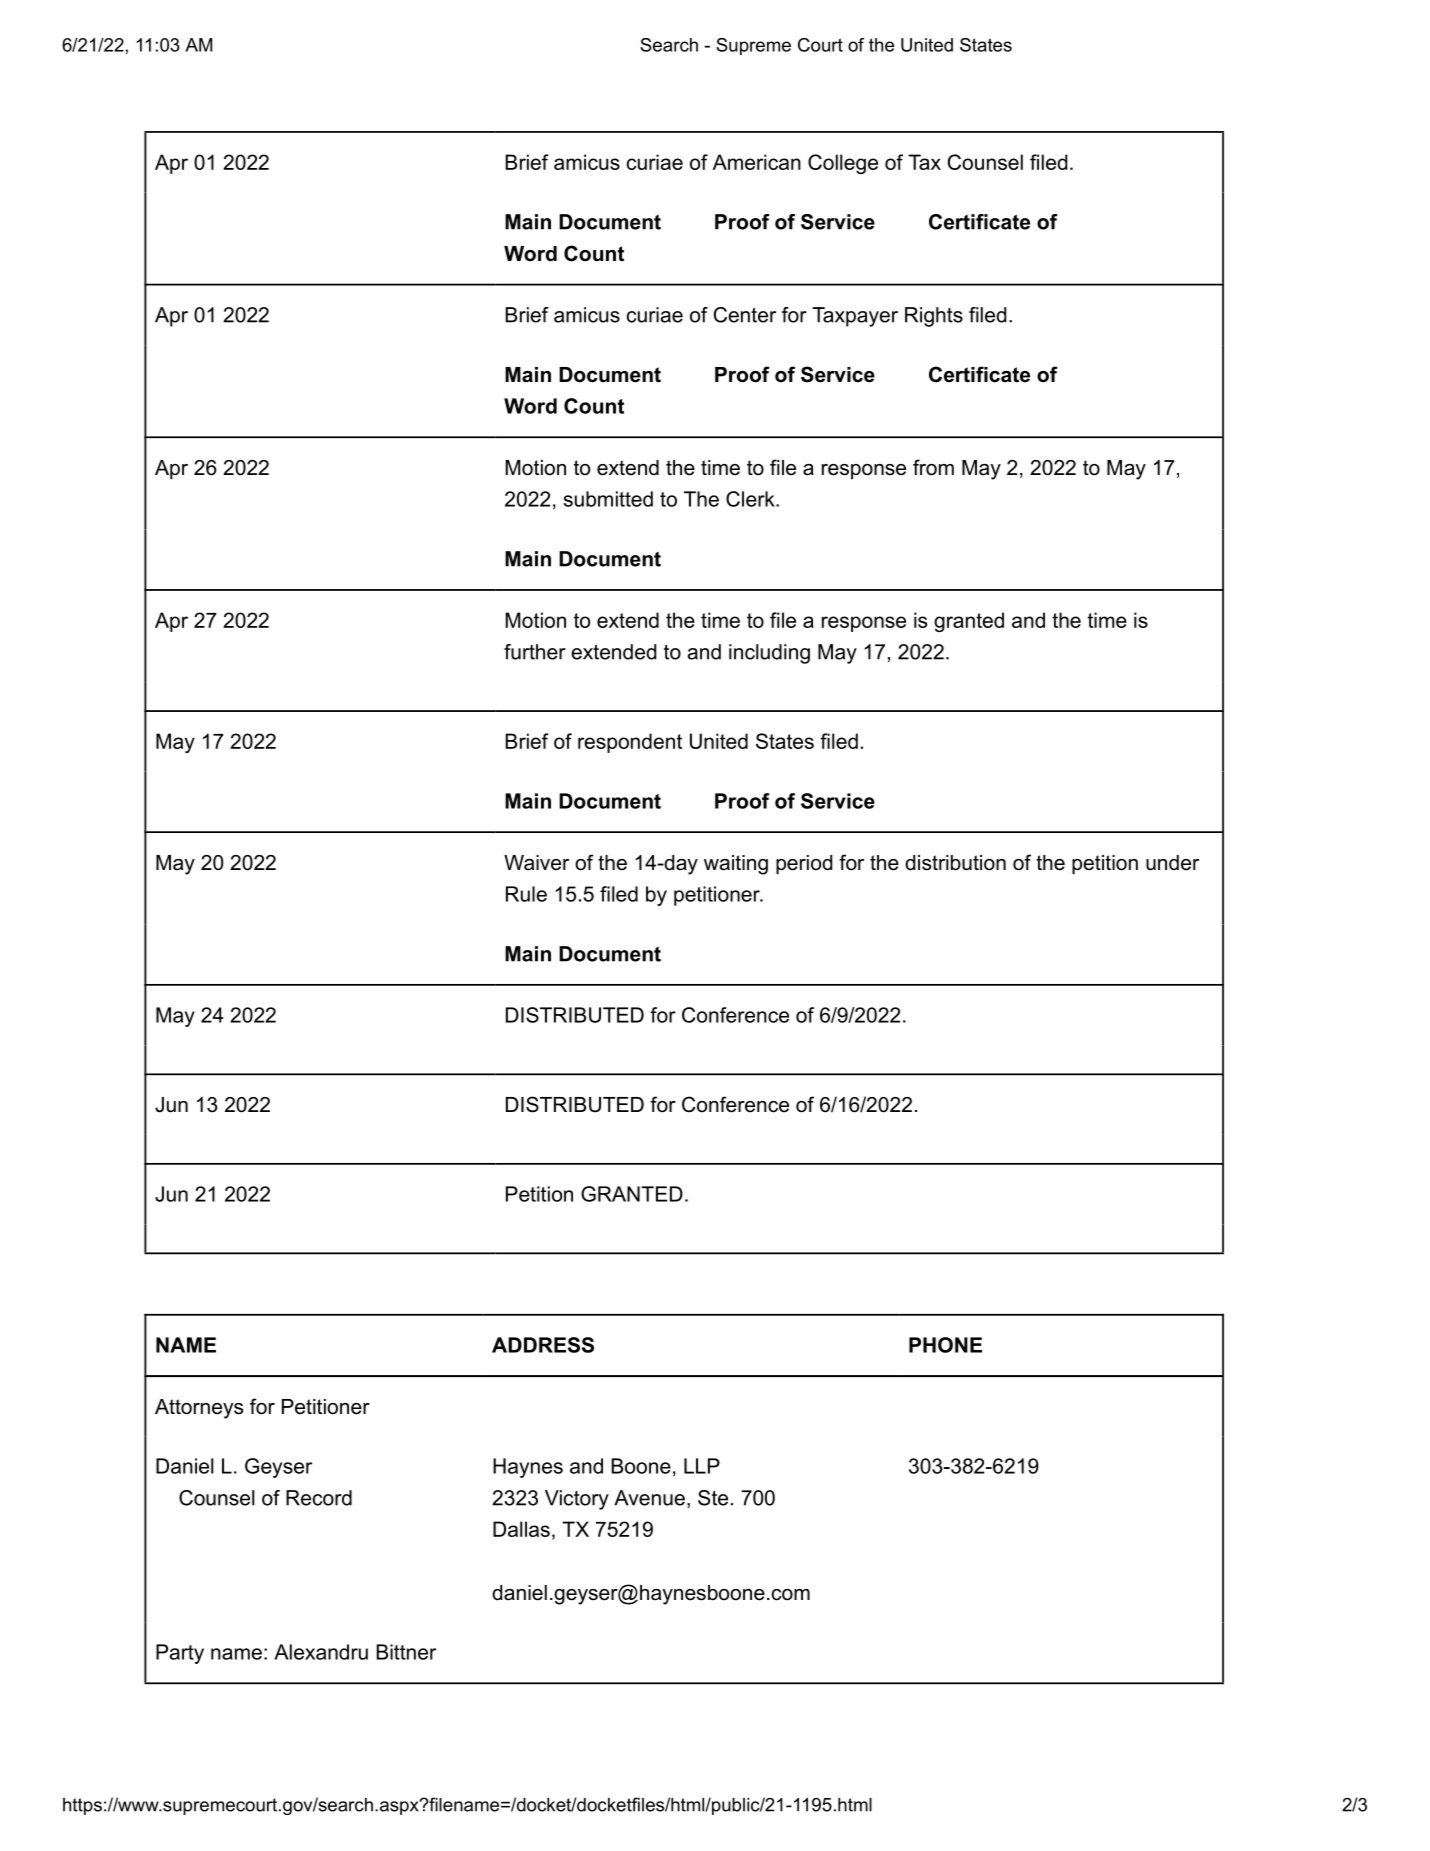  I want to click on distribution, so click(955, 863).
